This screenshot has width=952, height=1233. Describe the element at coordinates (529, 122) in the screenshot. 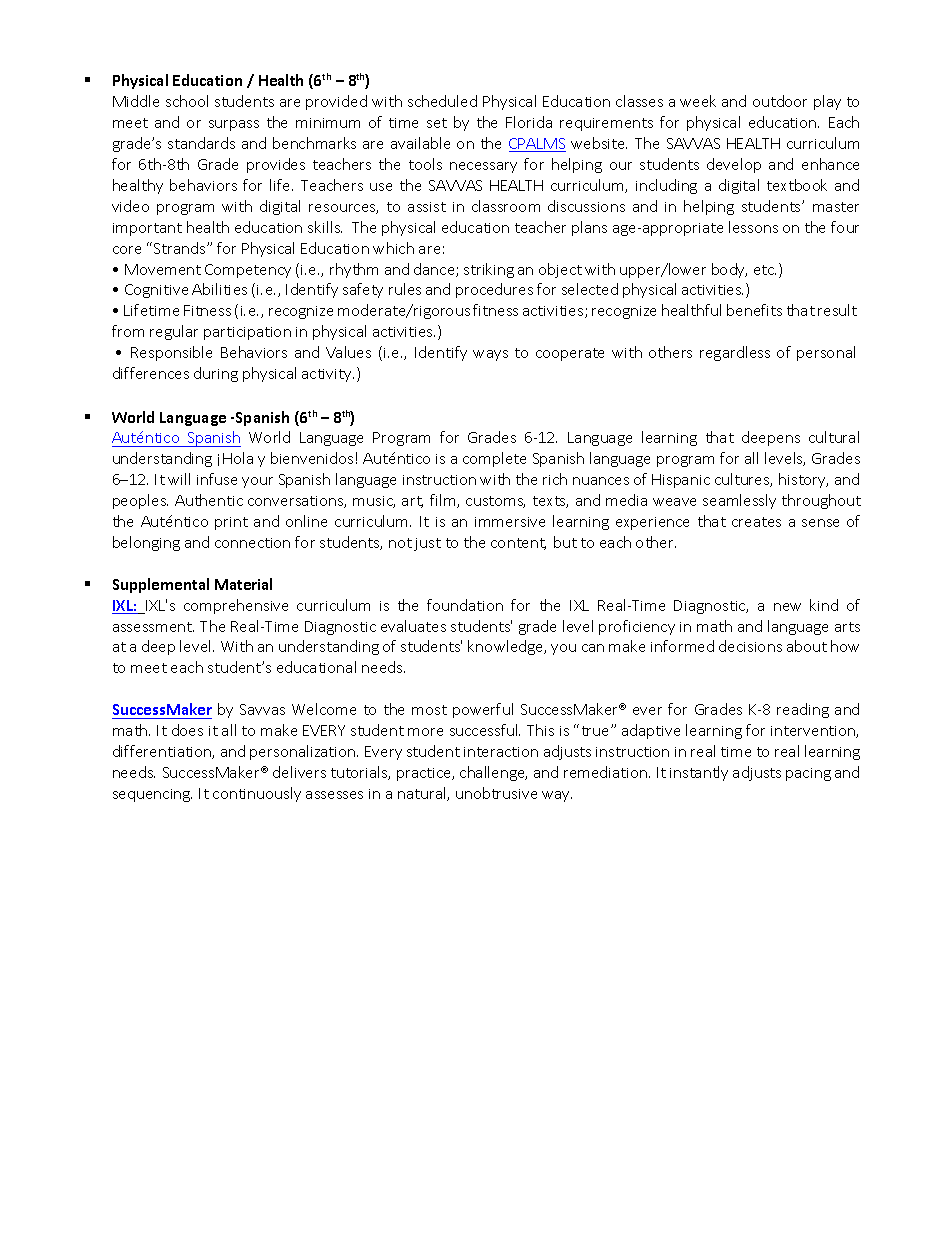

I see `Florida` at that location.
